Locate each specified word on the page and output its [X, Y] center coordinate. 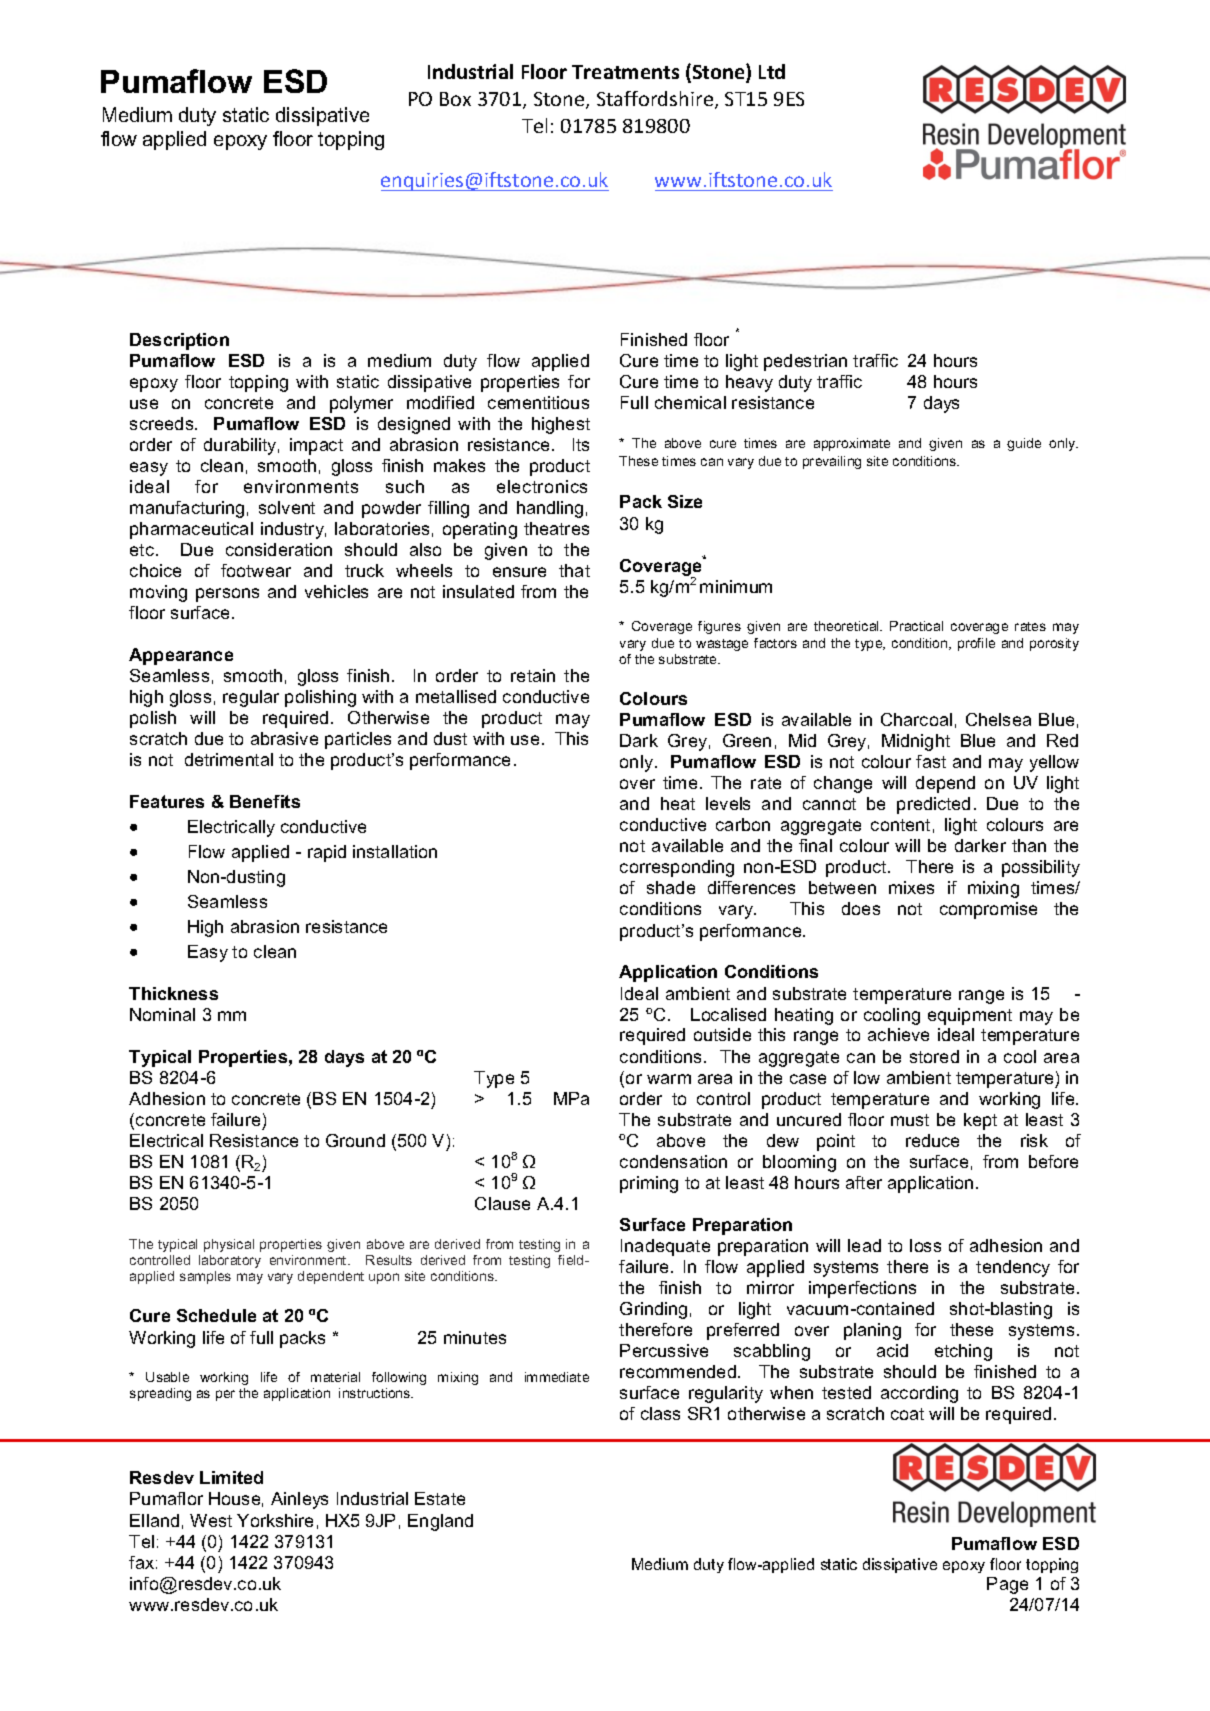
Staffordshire [656, 100]
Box [455, 99]
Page [1007, 1585]
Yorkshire [275, 1520]
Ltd [772, 71]
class [660, 1413]
